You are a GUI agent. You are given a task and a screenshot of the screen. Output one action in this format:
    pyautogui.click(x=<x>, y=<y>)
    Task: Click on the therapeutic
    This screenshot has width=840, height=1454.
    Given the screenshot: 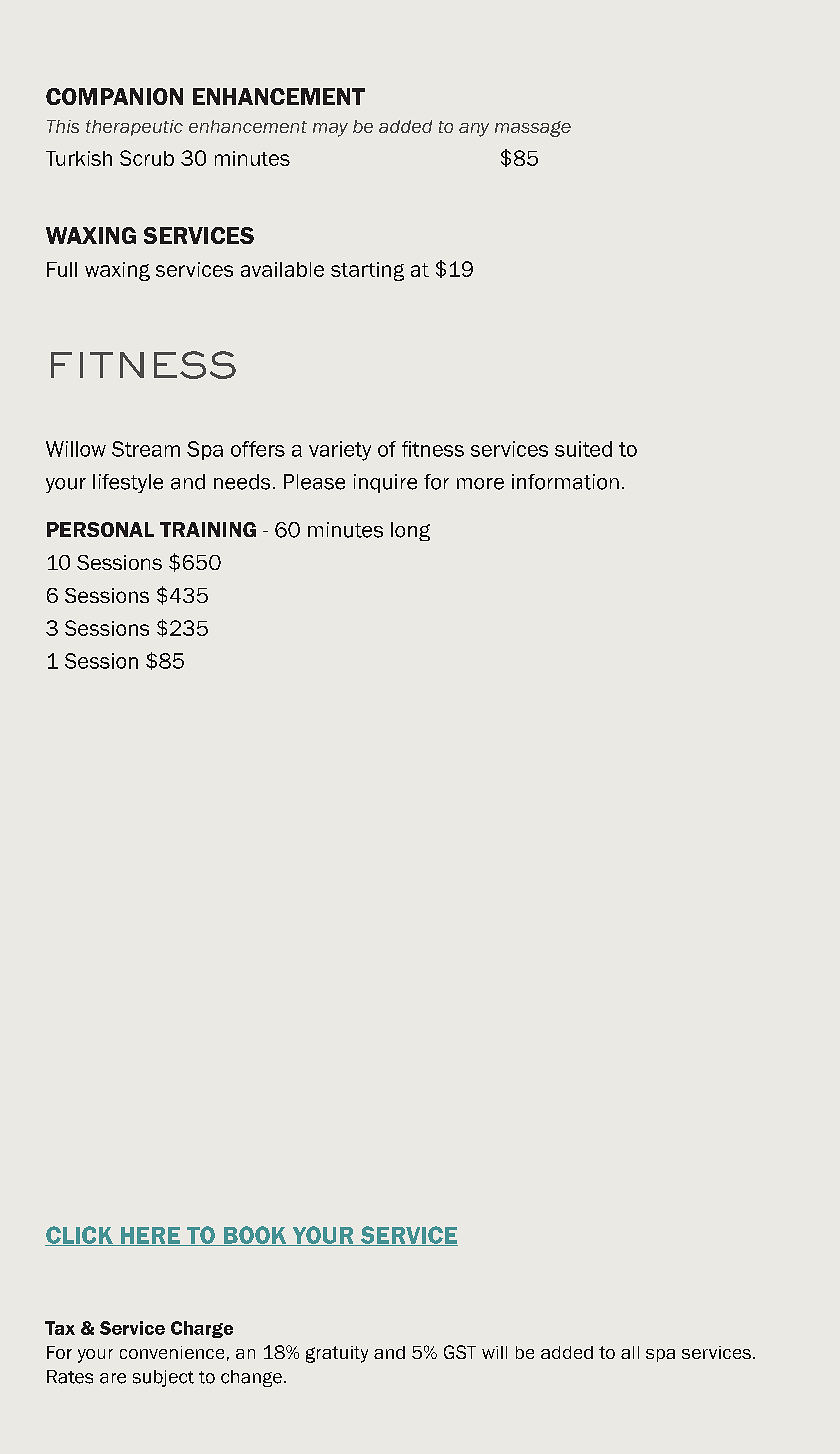 What is the action you would take?
    pyautogui.click(x=134, y=128)
